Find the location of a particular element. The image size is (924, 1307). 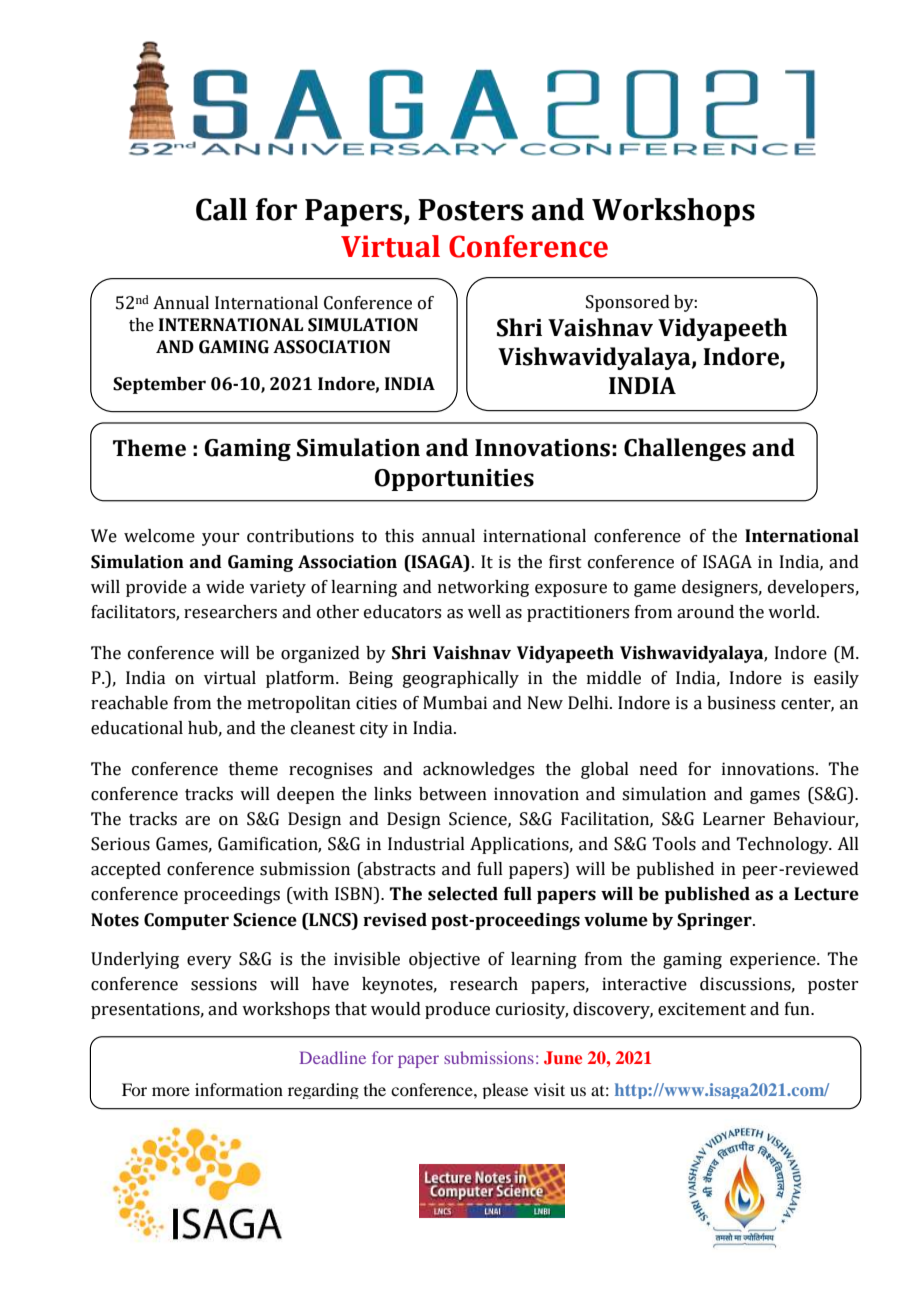

Sponsored is located at coordinates (628, 303).
